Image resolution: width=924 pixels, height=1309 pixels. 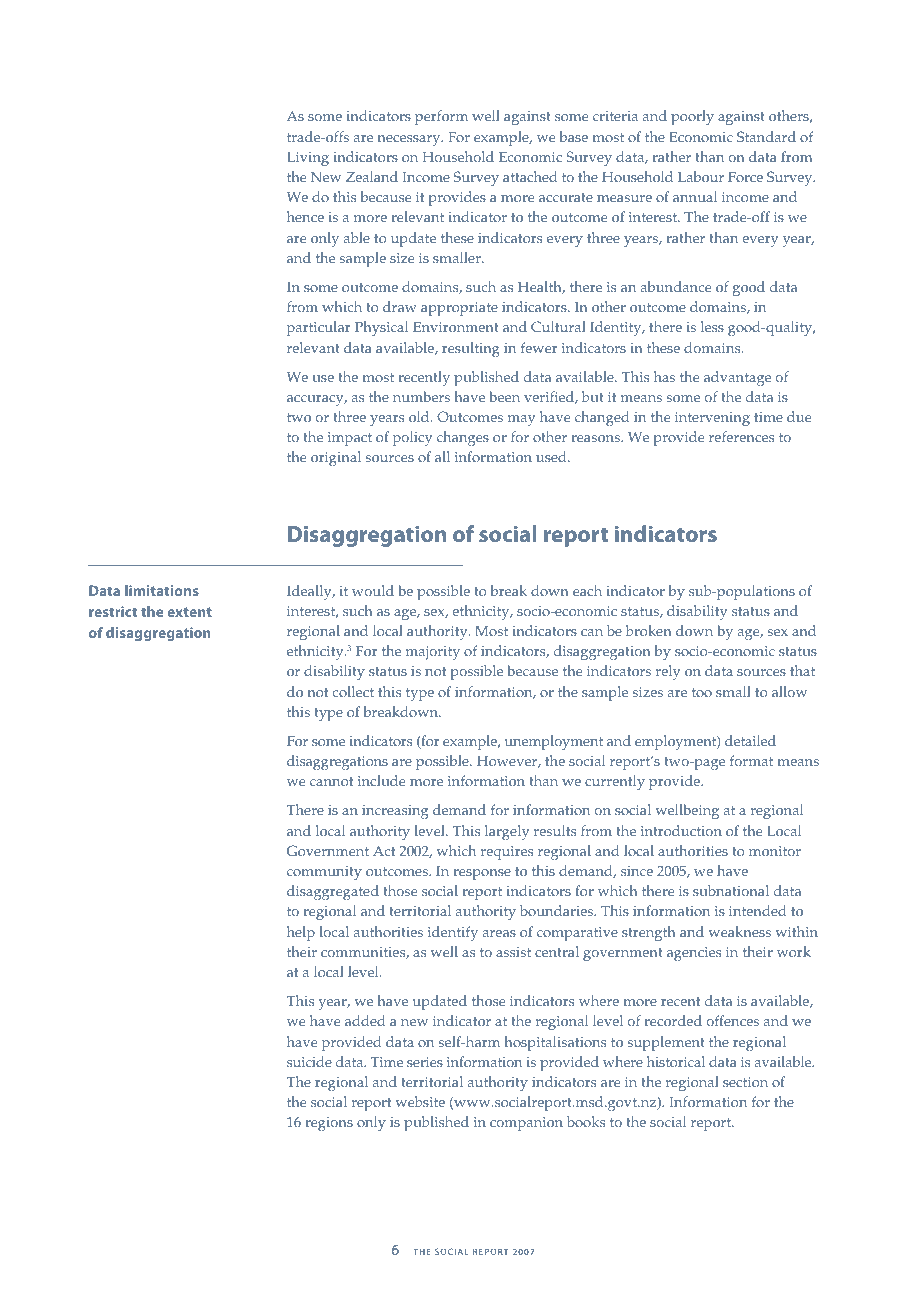 What do you see at coordinates (308, 159) in the screenshot?
I see `Living` at bounding box center [308, 159].
